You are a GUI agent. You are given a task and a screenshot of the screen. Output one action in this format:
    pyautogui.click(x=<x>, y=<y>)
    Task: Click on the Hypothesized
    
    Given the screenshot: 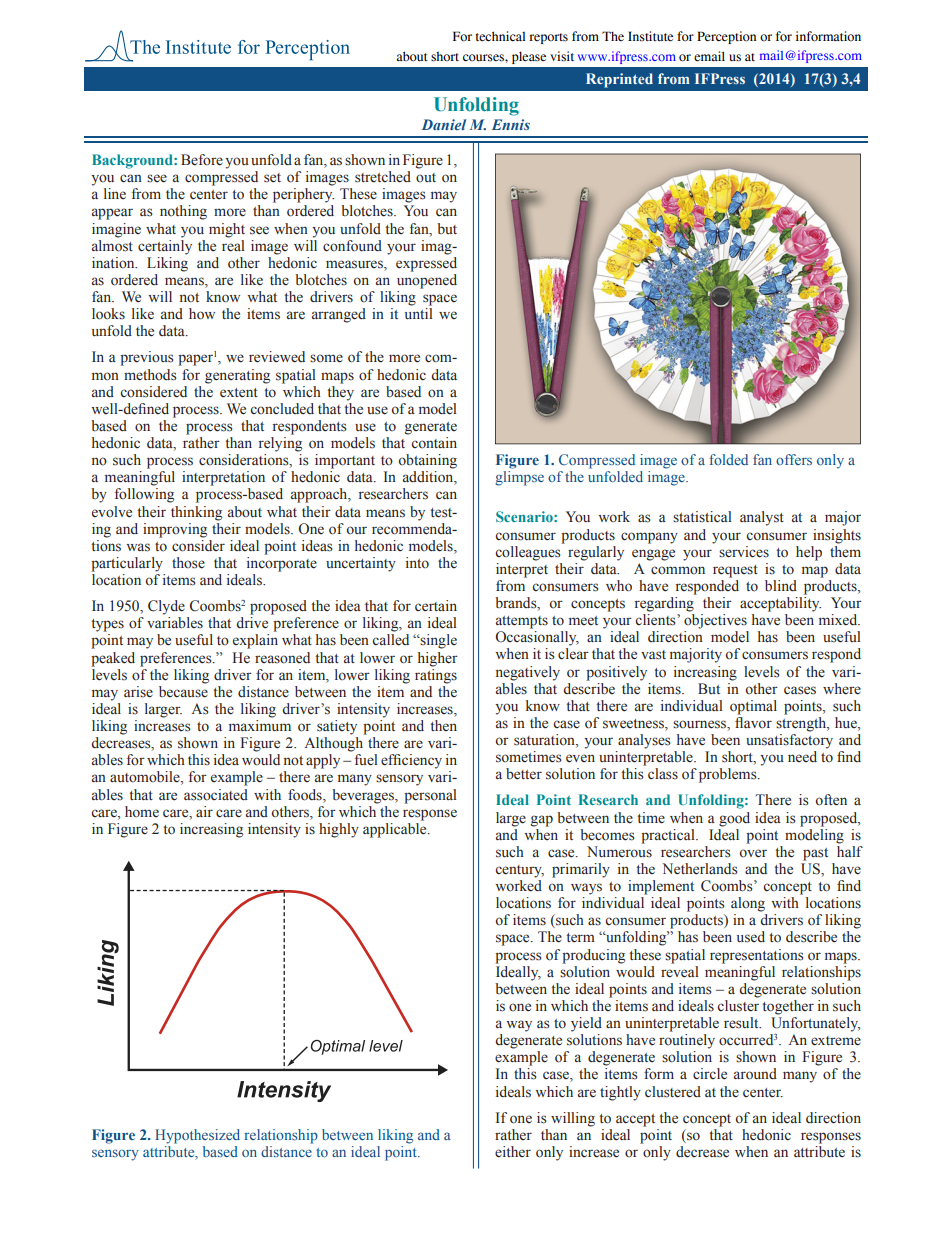 What is the action you would take?
    pyautogui.click(x=197, y=1136)
